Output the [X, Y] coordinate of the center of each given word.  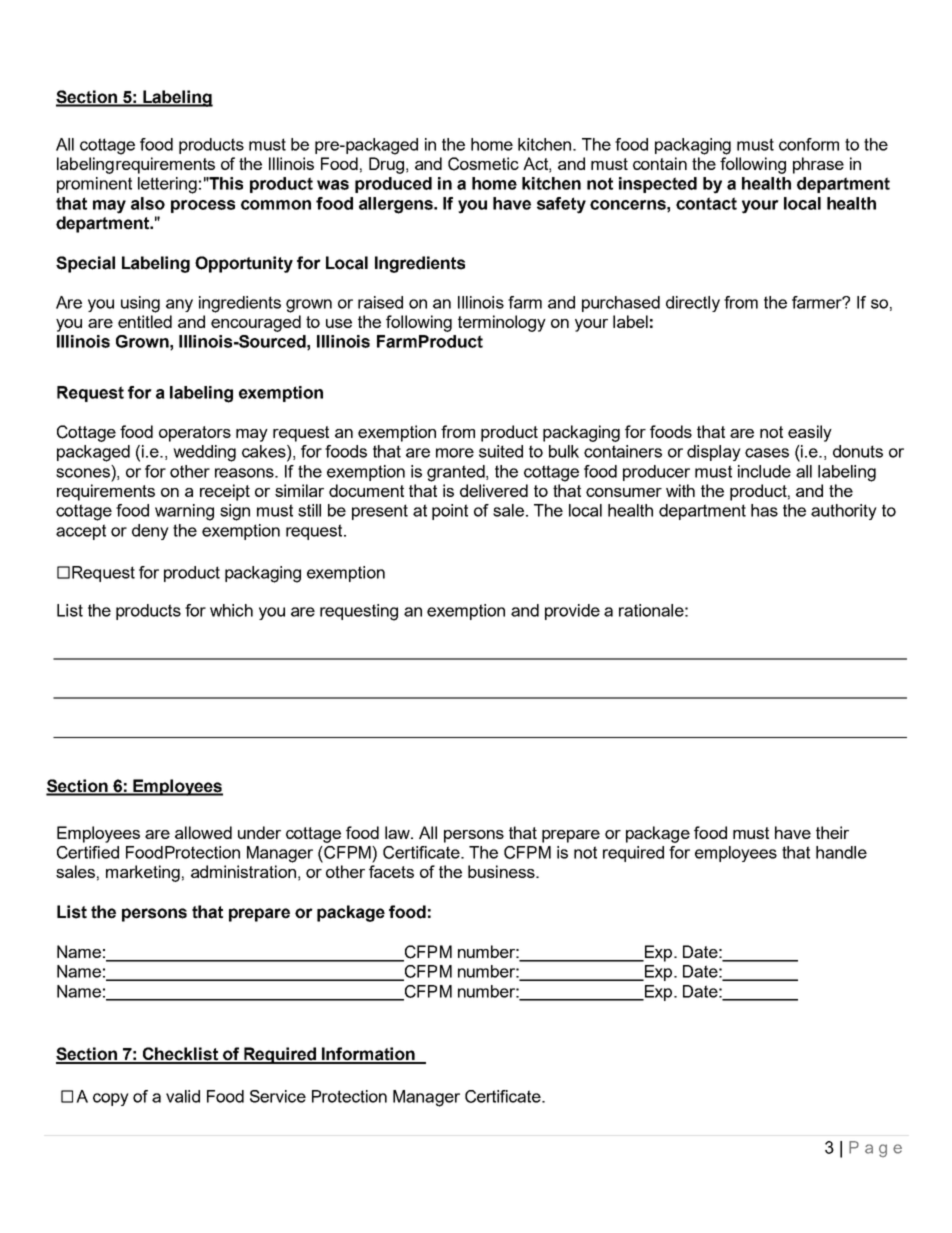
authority [844, 512]
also [148, 203]
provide [572, 612]
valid [183, 1096]
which [231, 610]
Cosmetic [483, 164]
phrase [818, 165]
